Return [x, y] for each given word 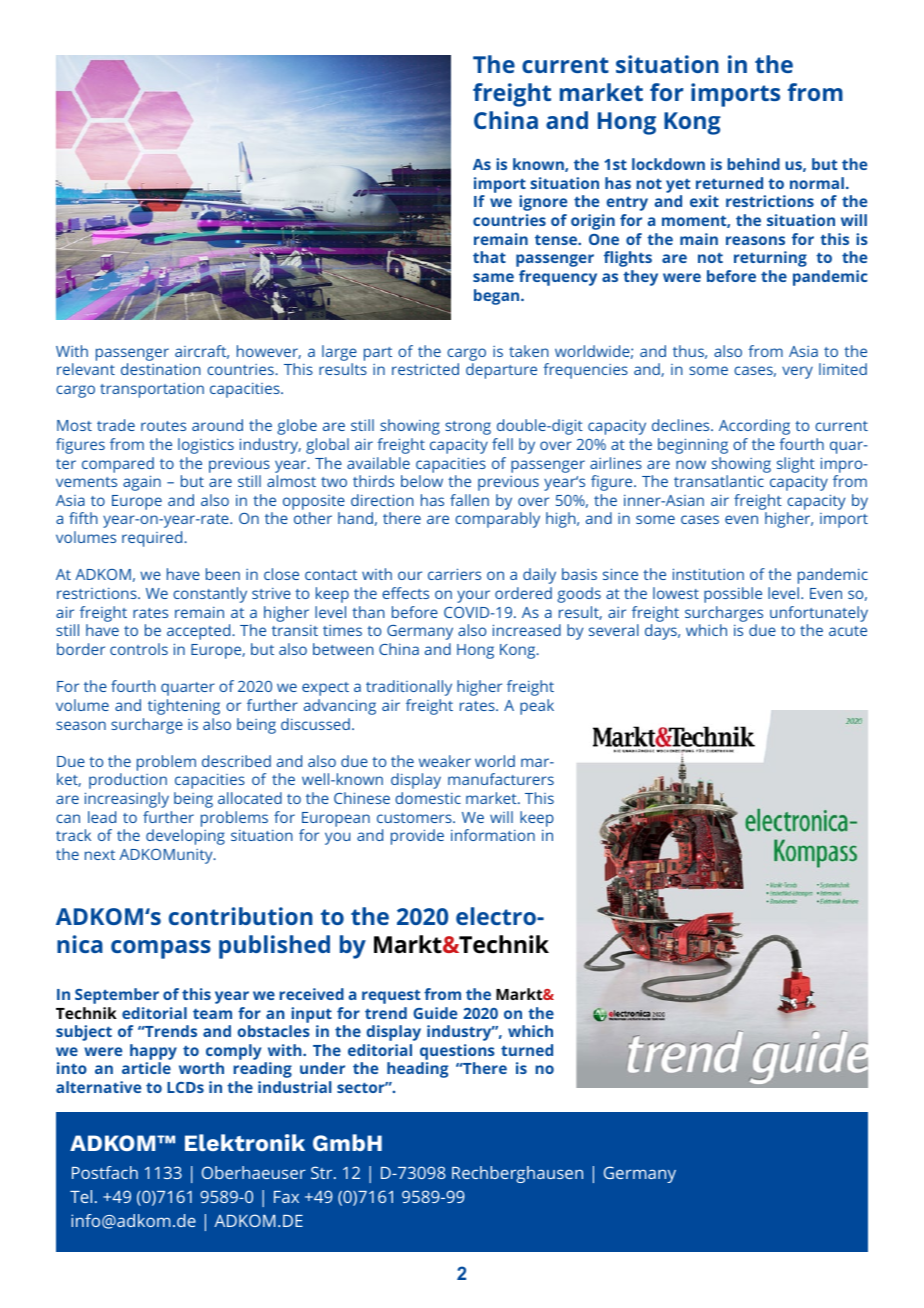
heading [417, 1070]
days [662, 632]
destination [161, 369]
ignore [543, 203]
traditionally [409, 688]
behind [753, 164]
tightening [184, 707]
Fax [286, 1197]
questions [457, 1052]
